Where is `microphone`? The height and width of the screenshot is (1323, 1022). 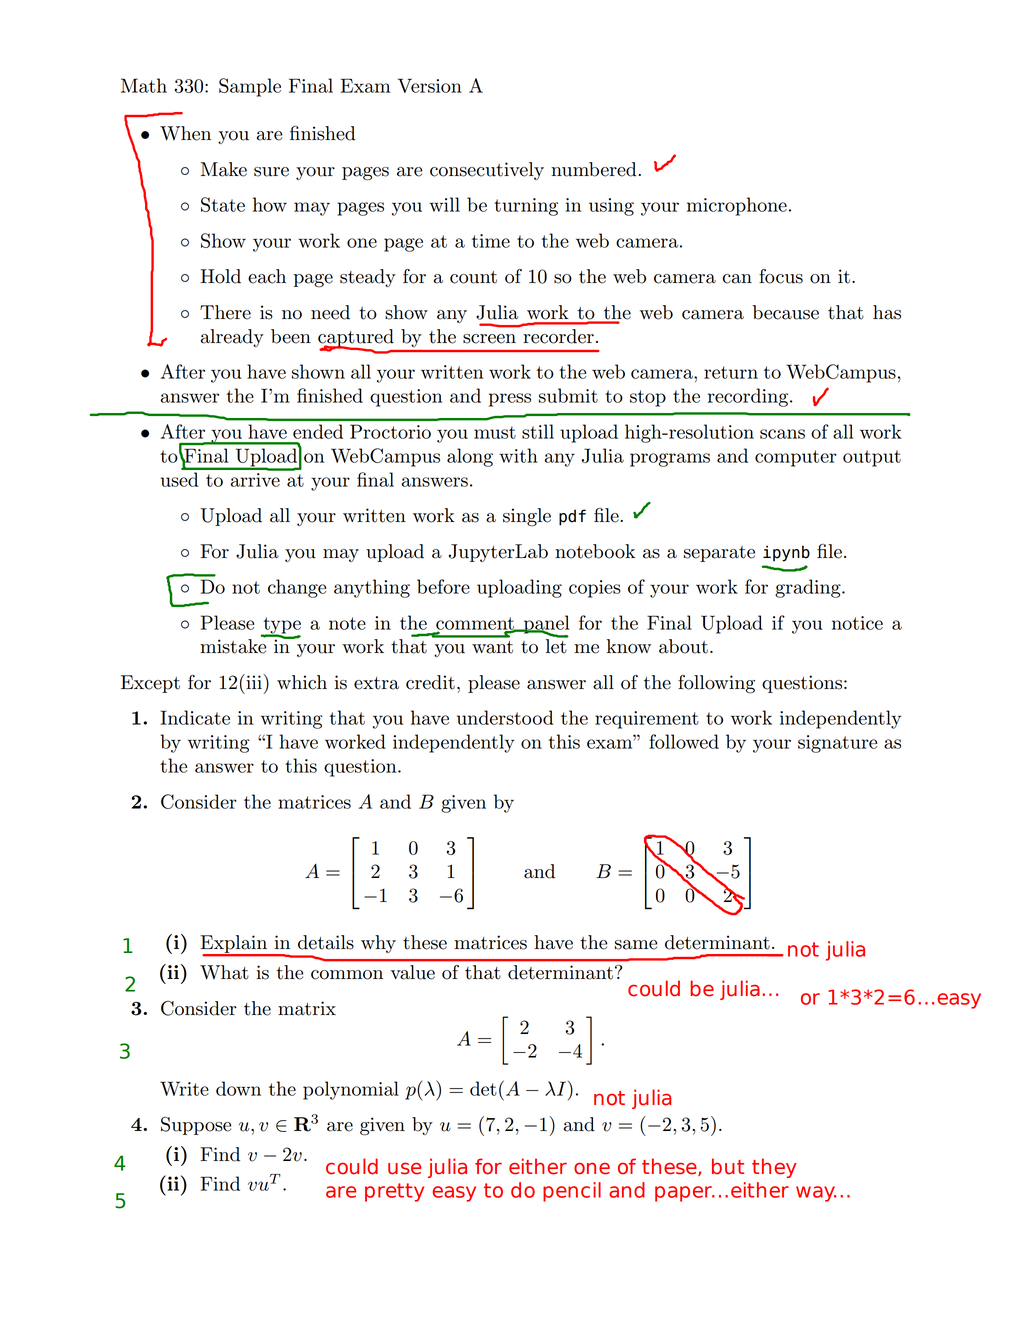 microphone is located at coordinates (737, 206).
